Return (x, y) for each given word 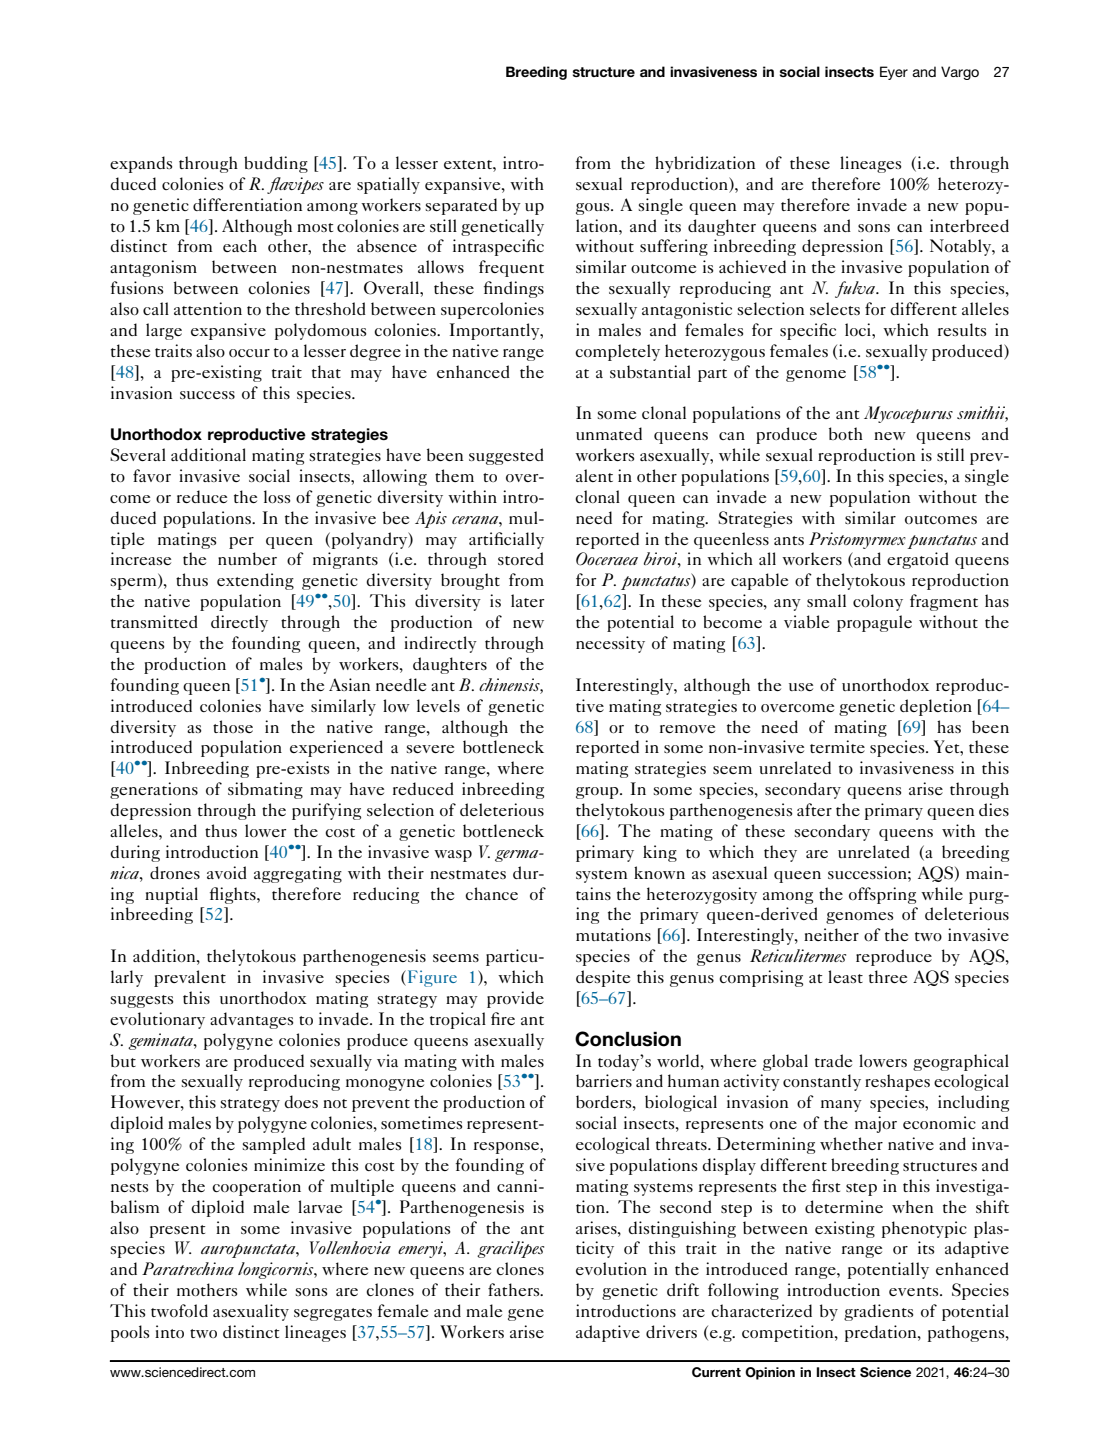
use (801, 687)
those (233, 726)
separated (461, 206)
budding (276, 164)
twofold (179, 1310)
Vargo (960, 73)
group (598, 793)
